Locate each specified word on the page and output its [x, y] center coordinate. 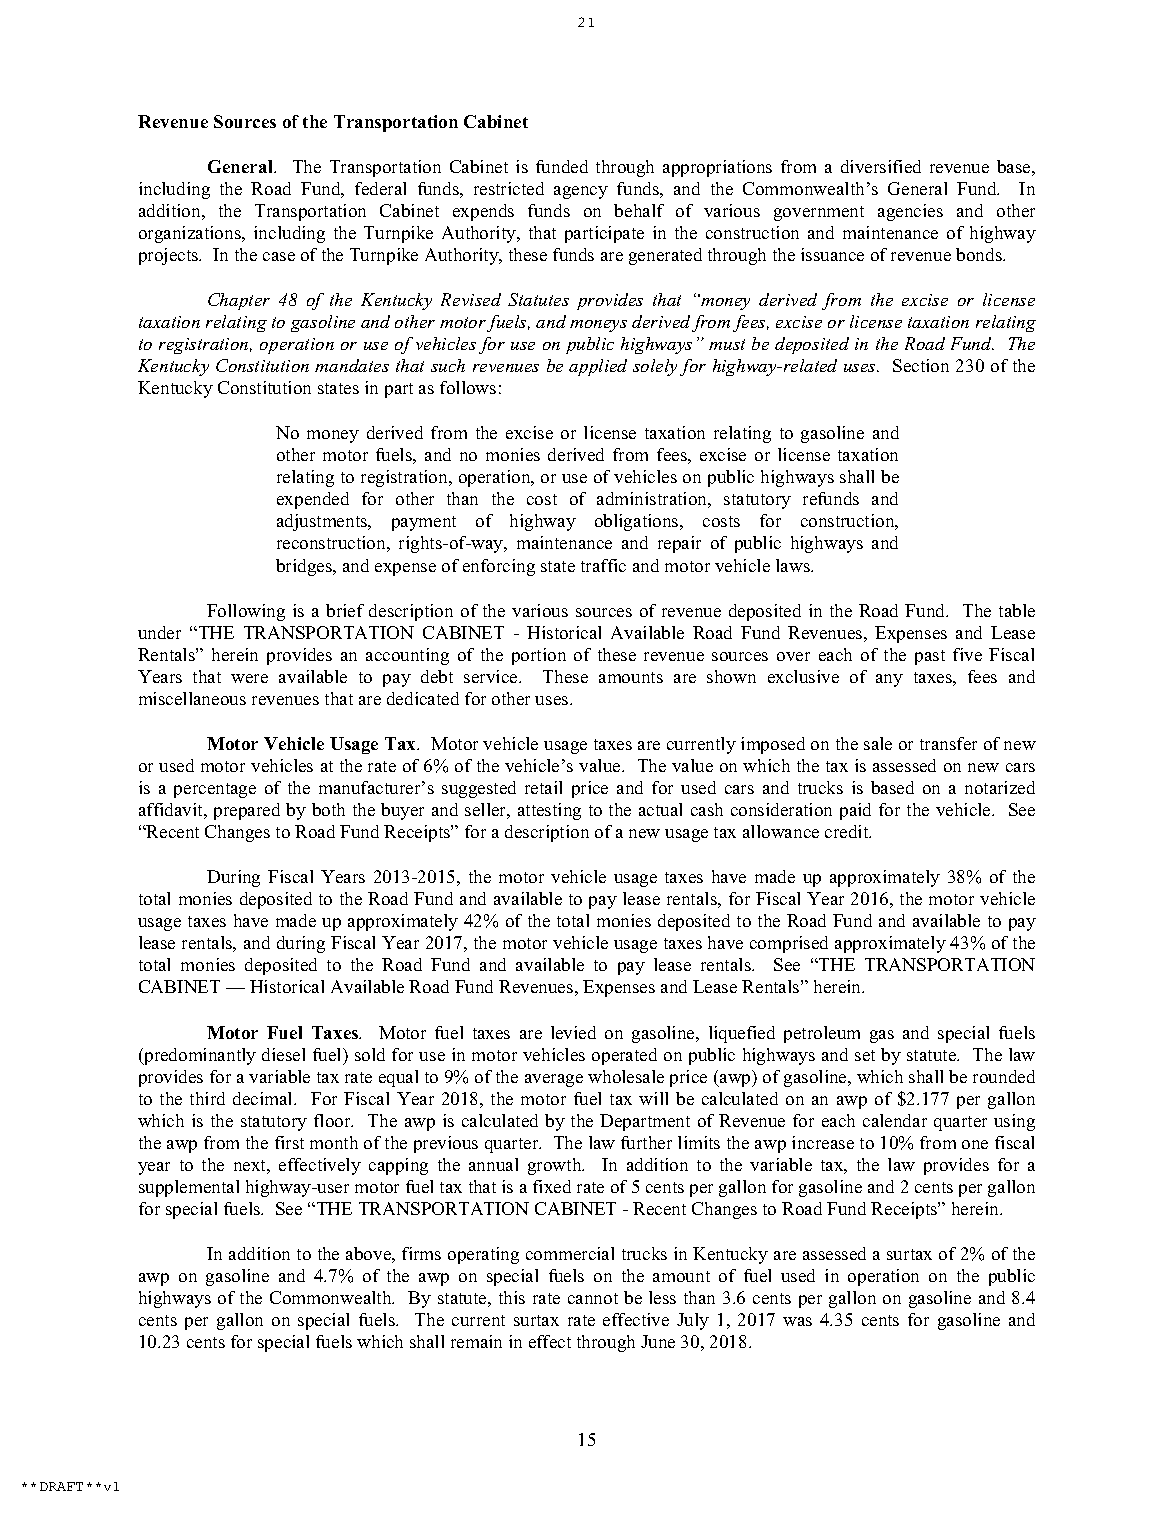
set [865, 1055]
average [554, 1080]
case [279, 256]
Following [246, 612]
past [930, 657]
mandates [352, 365]
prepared [247, 811]
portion [539, 656]
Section [921, 365]
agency [581, 192]
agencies [910, 212]
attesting [549, 811]
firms [421, 1253]
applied [598, 367]
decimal [264, 1098]
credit [848, 831]
